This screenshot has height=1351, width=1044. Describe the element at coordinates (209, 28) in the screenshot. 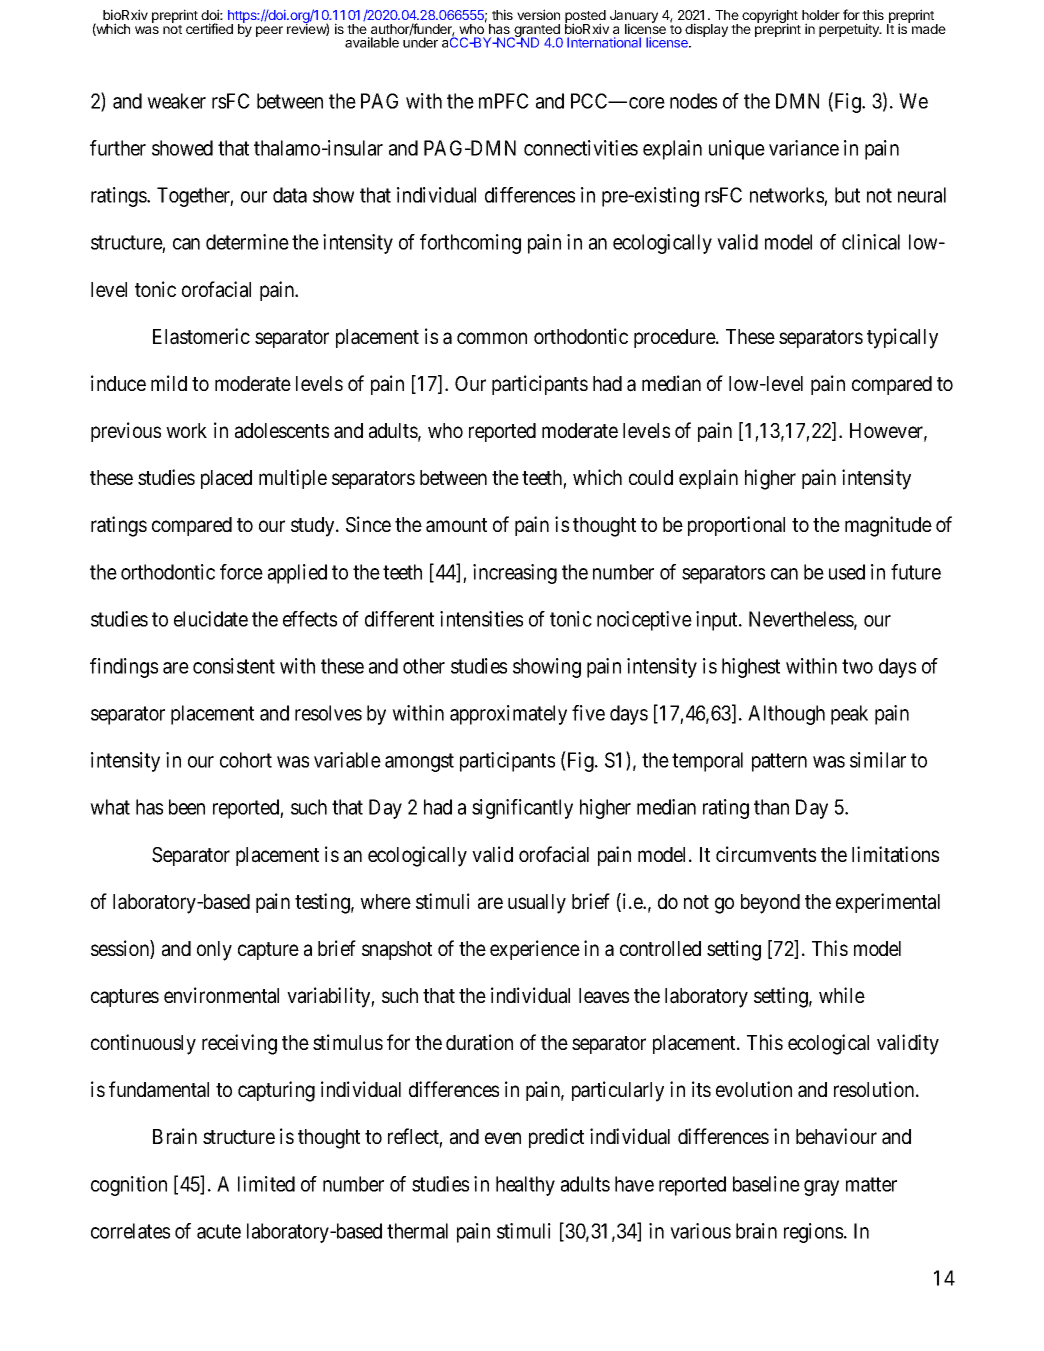

I see `certified` at that location.
